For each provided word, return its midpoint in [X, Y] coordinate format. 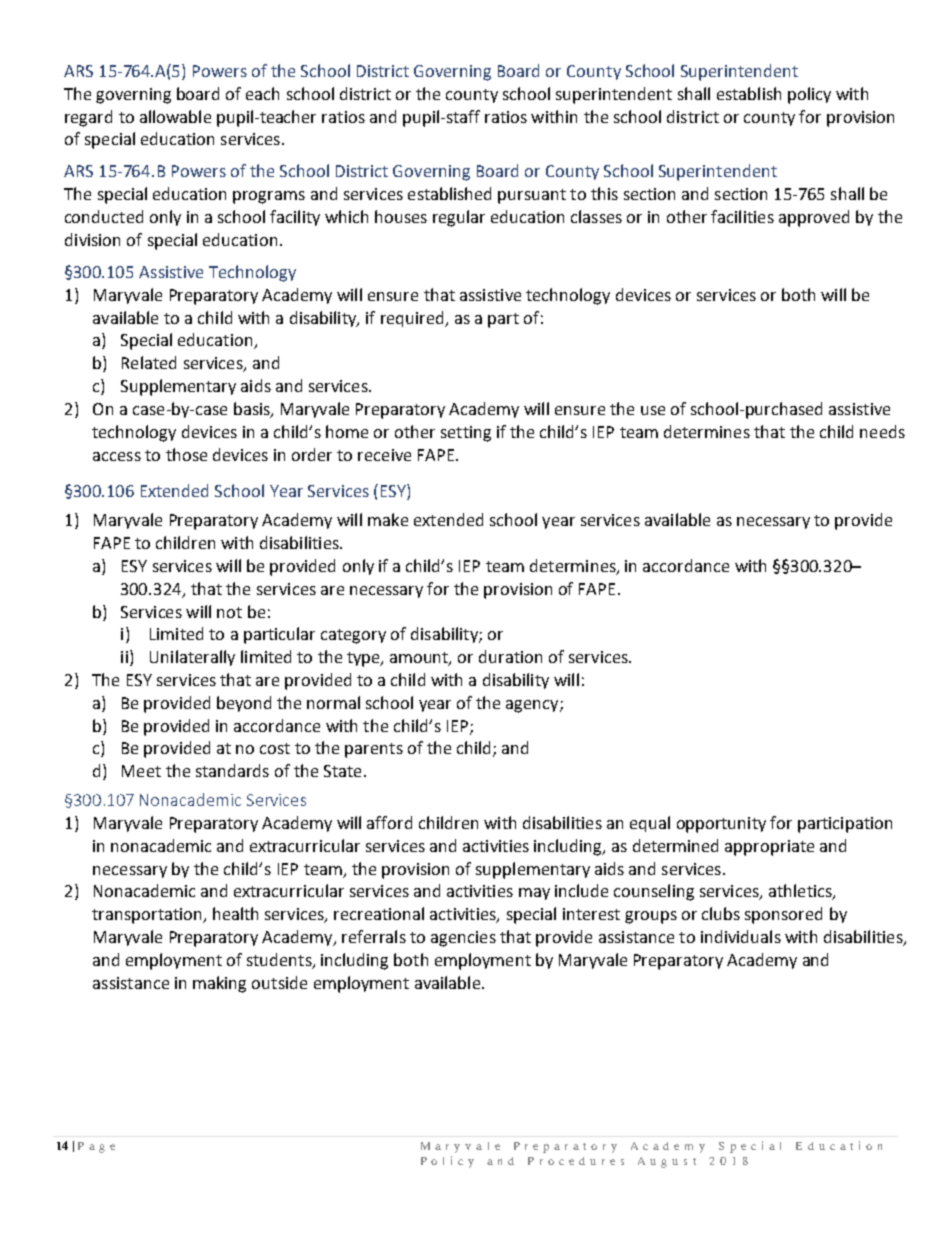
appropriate [769, 848]
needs [882, 431]
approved [814, 218]
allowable [175, 116]
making [219, 984]
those [186, 454]
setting [466, 434]
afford [389, 822]
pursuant [532, 196]
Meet [141, 771]
